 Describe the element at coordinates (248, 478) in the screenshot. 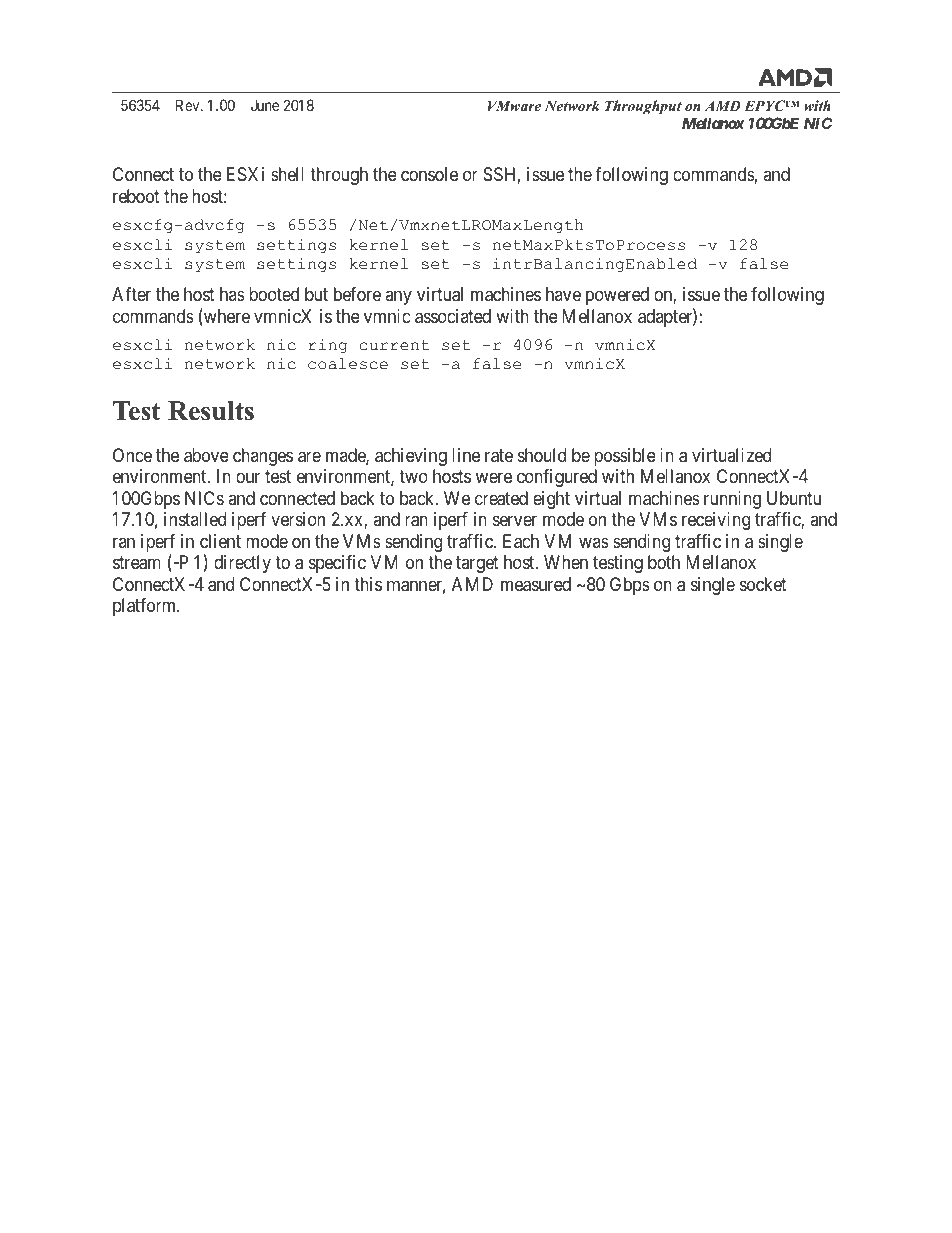

I see `our` at that location.
